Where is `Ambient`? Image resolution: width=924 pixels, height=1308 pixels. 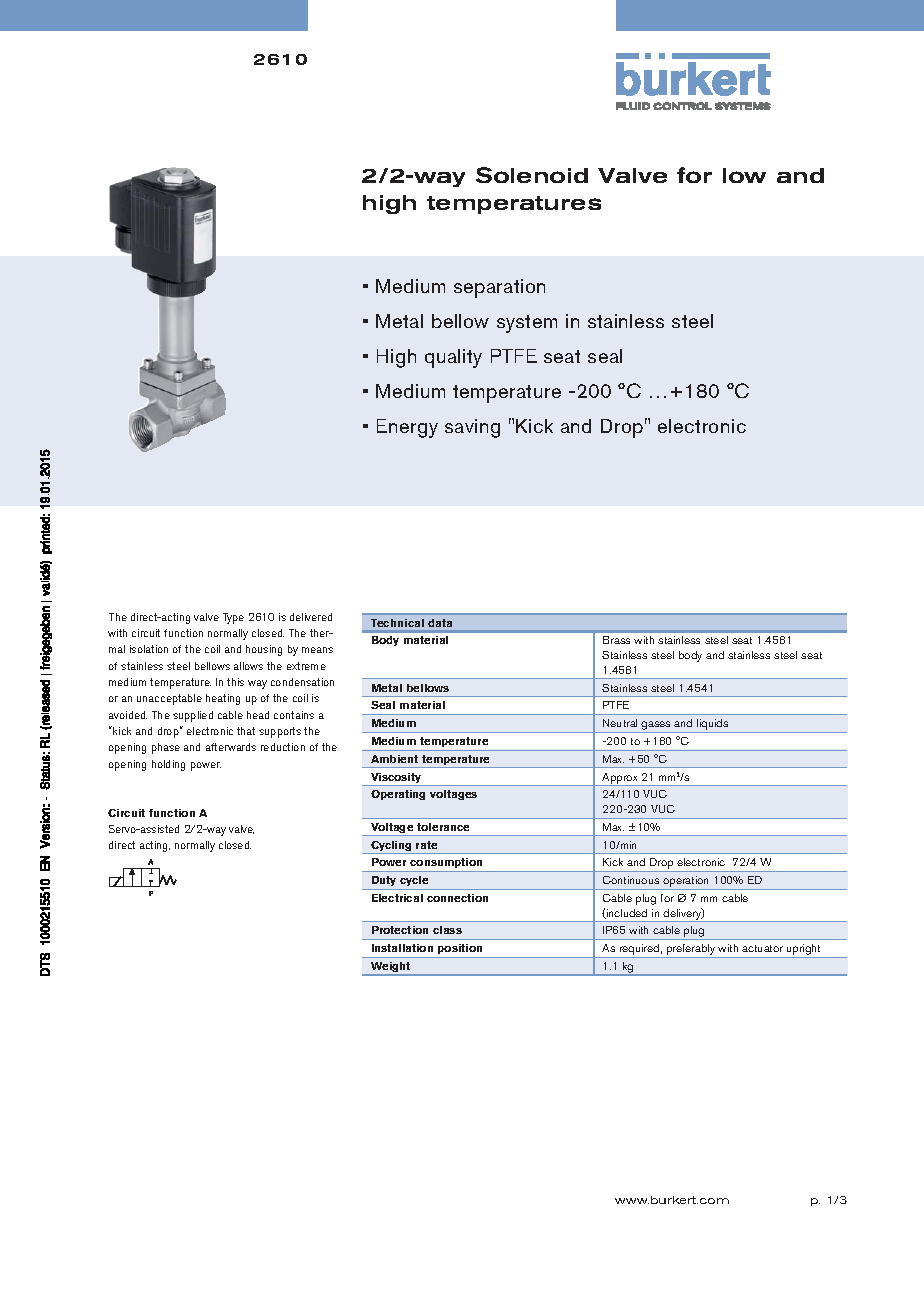 Ambient is located at coordinates (394, 759).
